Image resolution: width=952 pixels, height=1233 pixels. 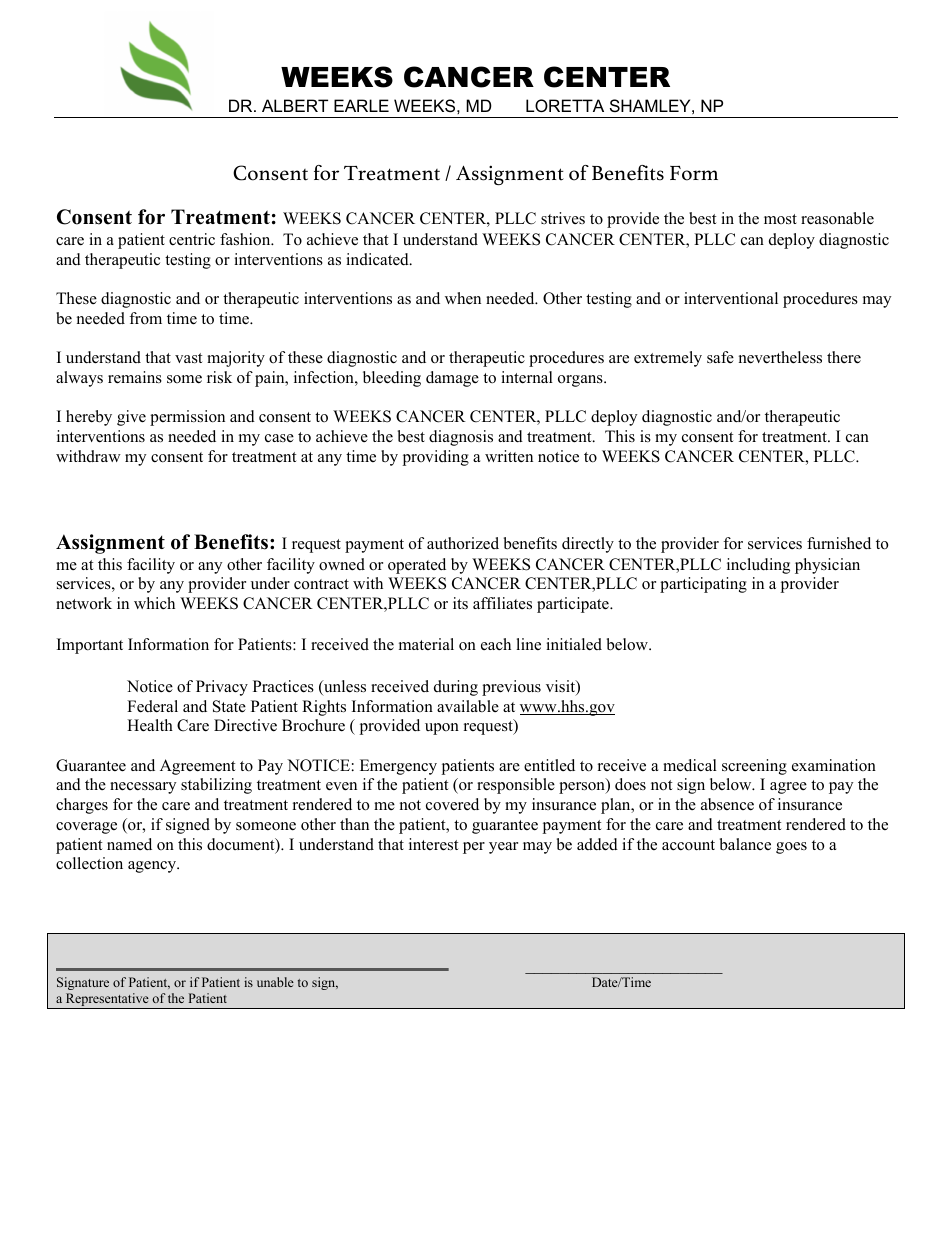 What do you see at coordinates (275, 982) in the page?
I see `unable` at bounding box center [275, 982].
